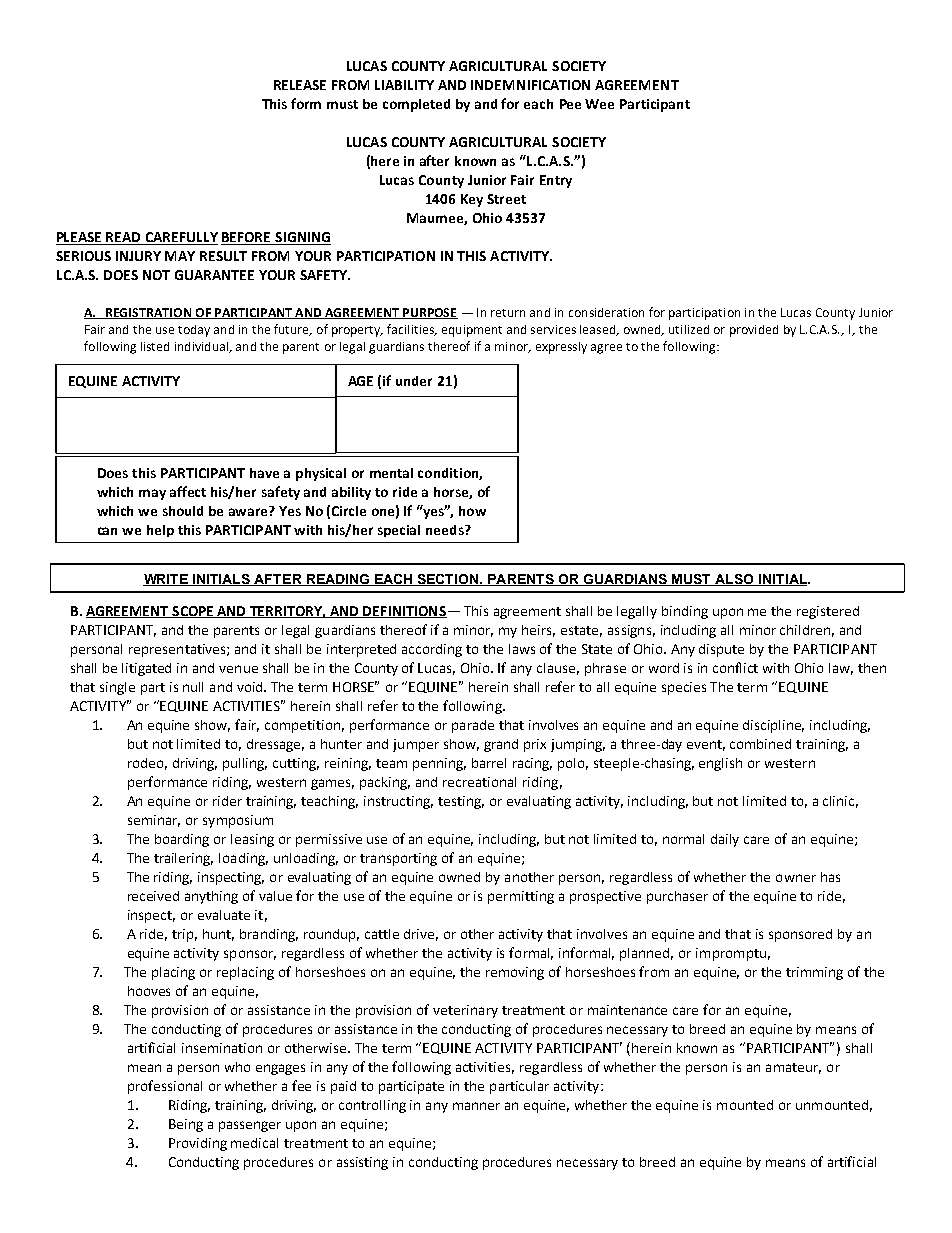 Image resolution: width=952 pixels, height=1233 pixels. What do you see at coordinates (193, 612) in the screenshot?
I see `SCOPE` at bounding box center [193, 612].
